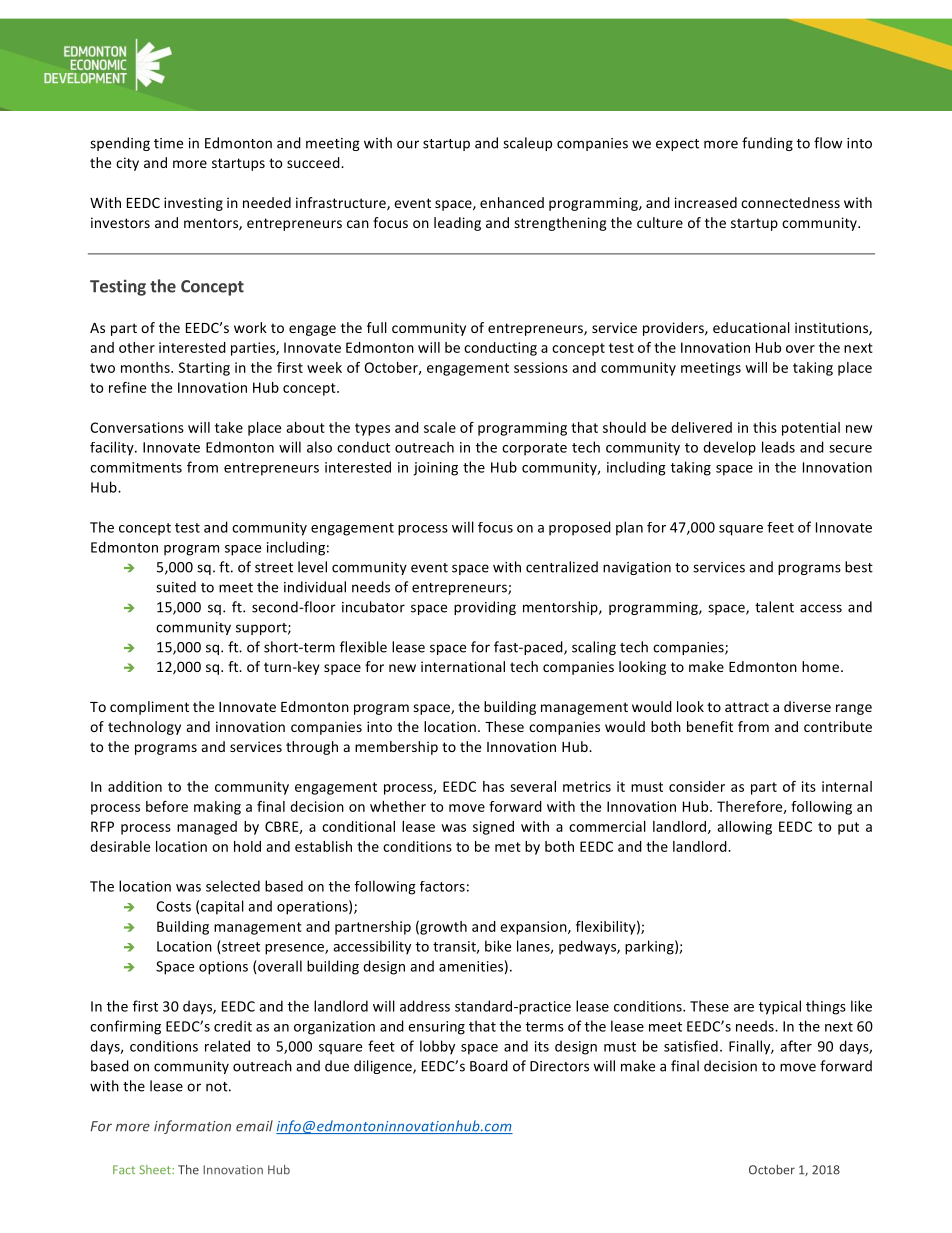 The width and height of the screenshot is (952, 1233). Describe the element at coordinates (156, 1169) in the screenshot. I see `Sheet` at that location.
